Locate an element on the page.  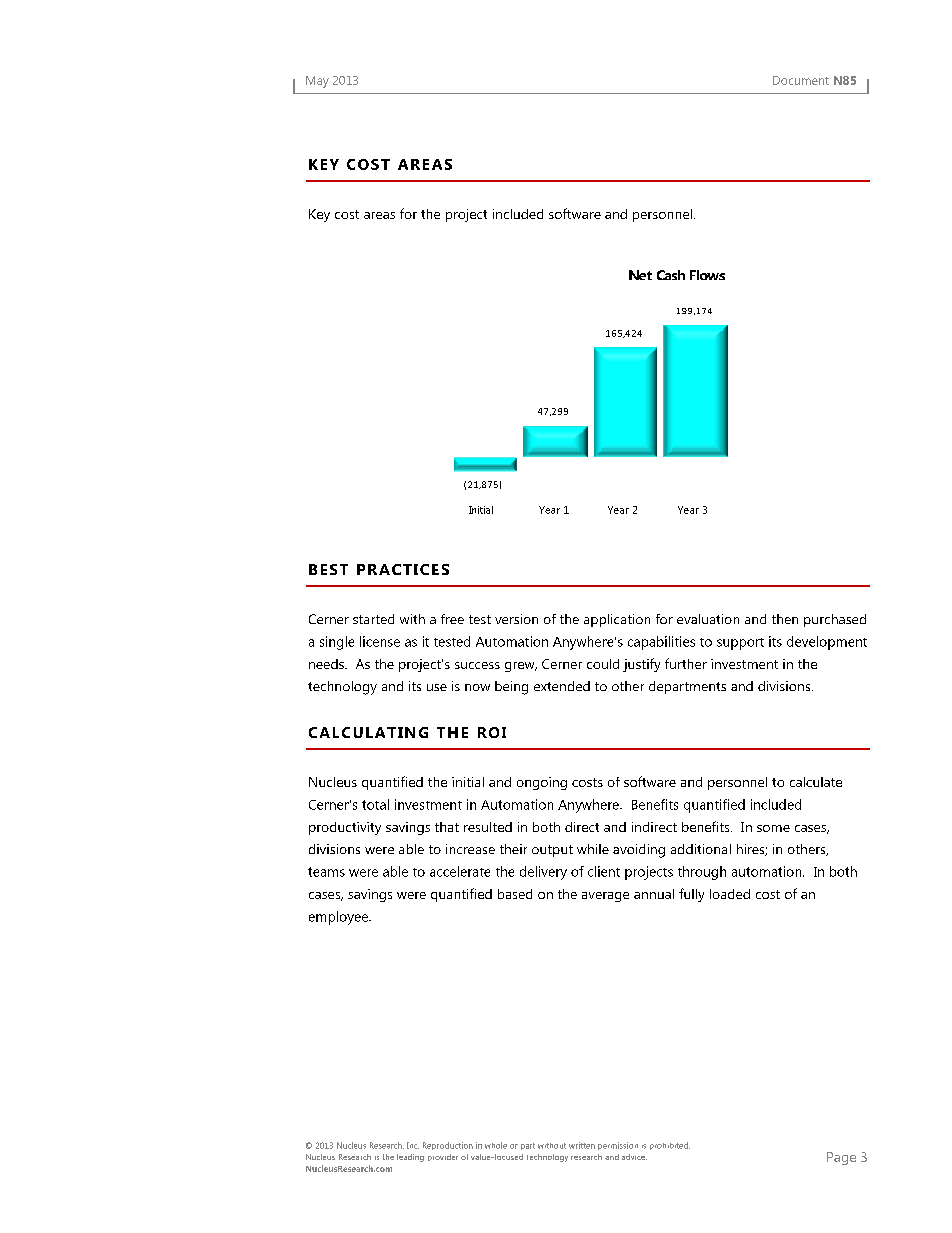
teams is located at coordinates (326, 872).
